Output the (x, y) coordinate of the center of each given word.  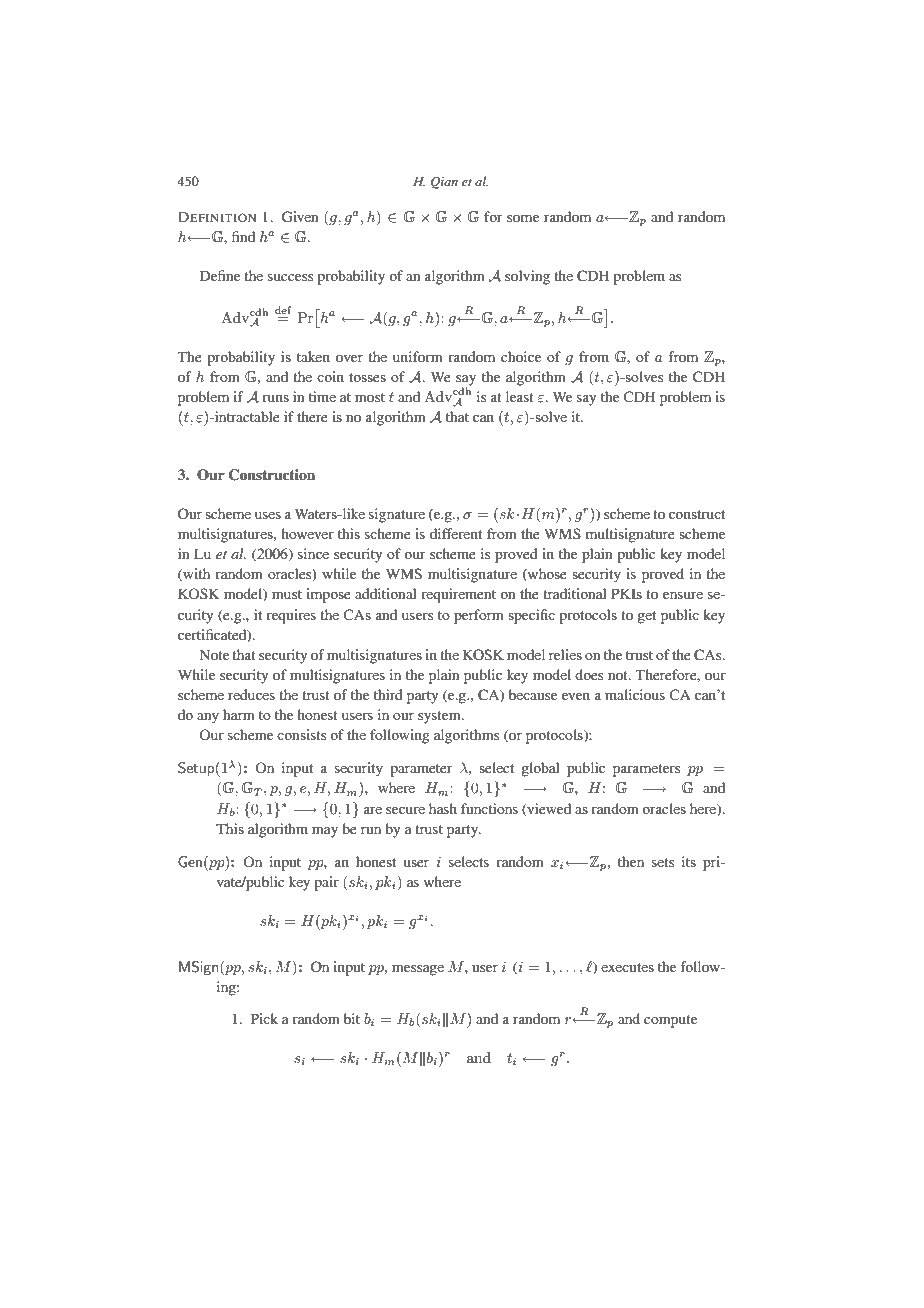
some (523, 218)
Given (300, 216)
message (418, 970)
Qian (444, 182)
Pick (264, 1018)
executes (627, 967)
